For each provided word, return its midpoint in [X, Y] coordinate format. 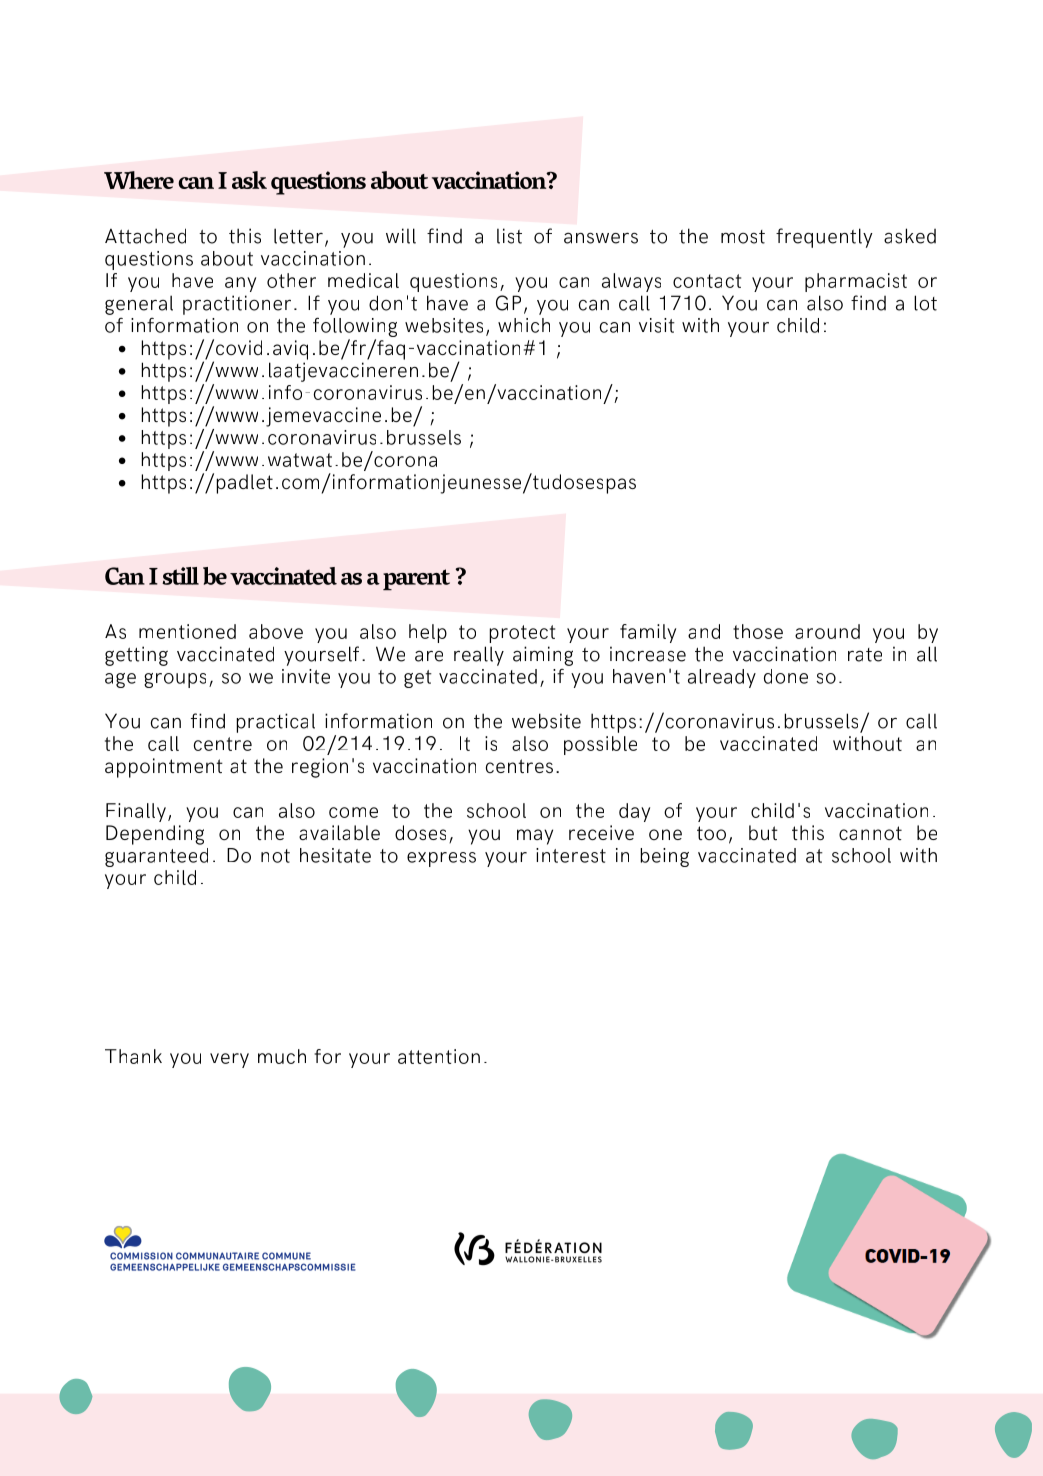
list [509, 236]
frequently [824, 238]
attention [439, 1056]
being [664, 857]
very [229, 1060]
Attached [145, 236]
